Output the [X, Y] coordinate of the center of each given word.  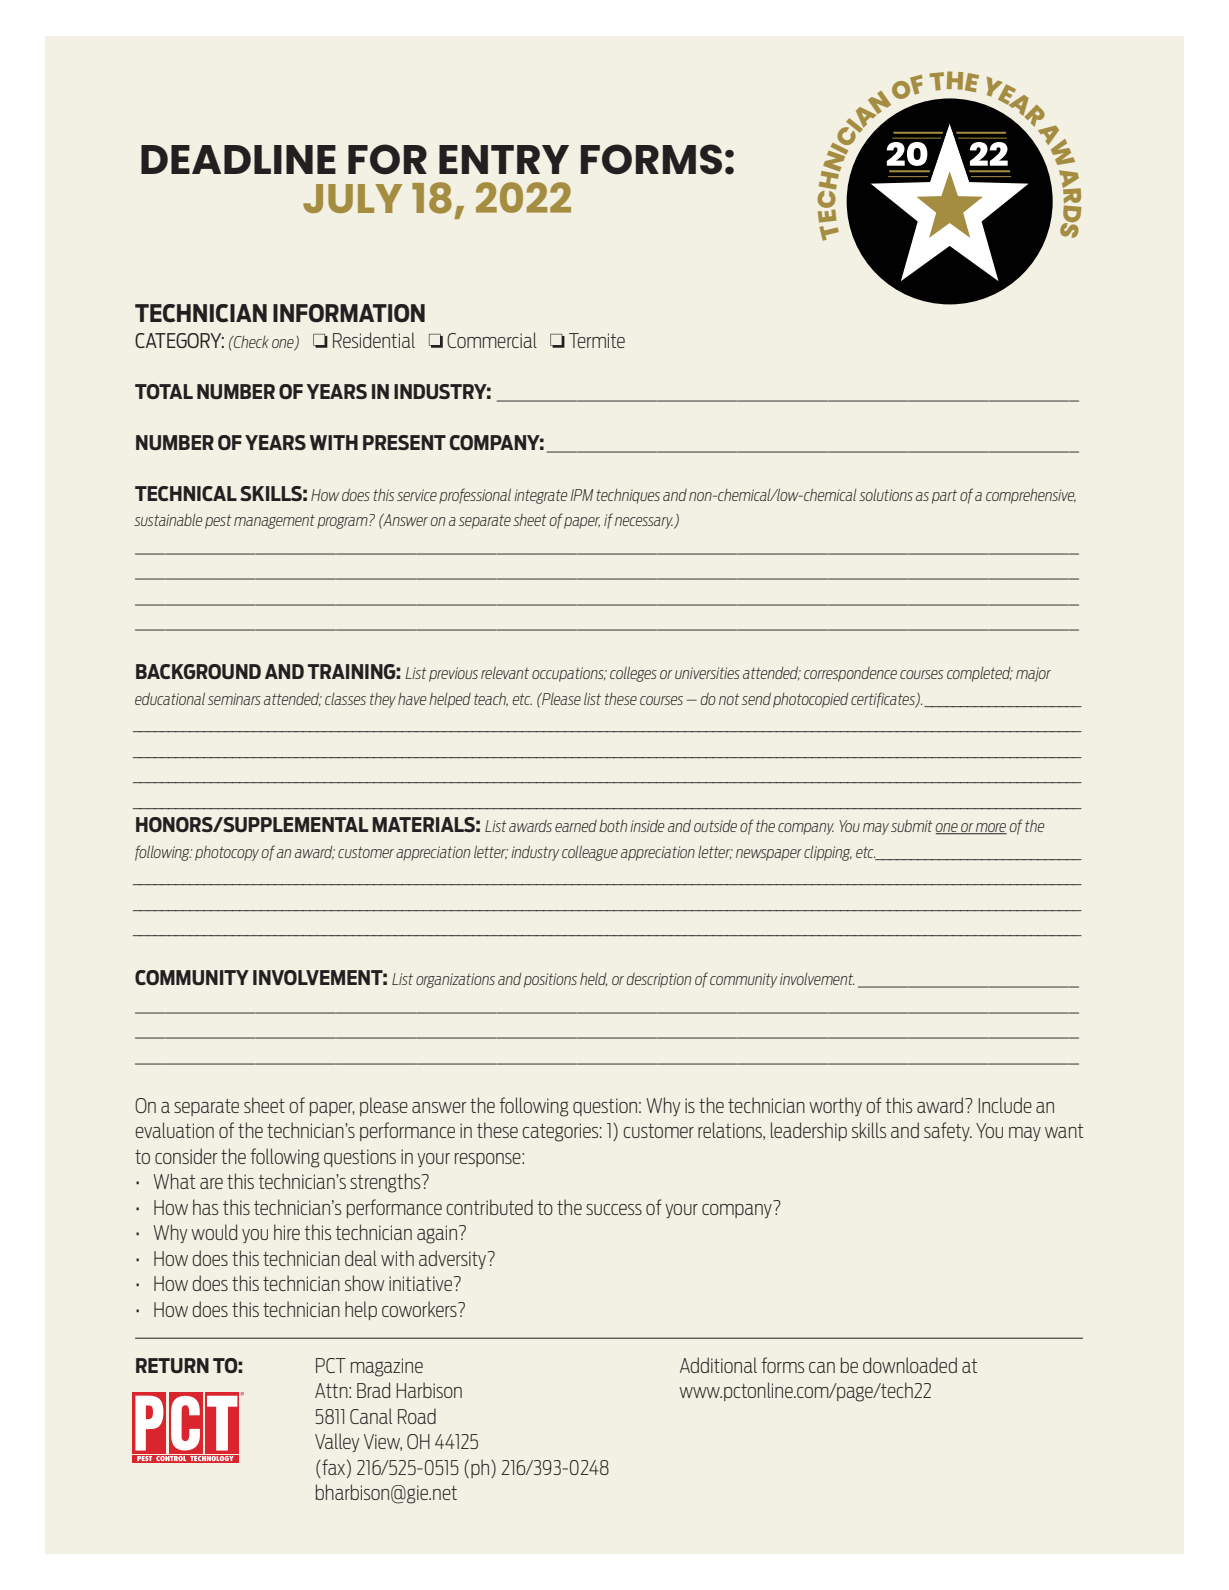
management [274, 521]
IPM [582, 495]
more [990, 829]
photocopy [227, 853]
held [593, 979]
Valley [337, 1442]
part [944, 497]
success [614, 1209]
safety [948, 1131]
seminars [234, 699]
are [211, 1183]
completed [980, 674]
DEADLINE [238, 159]
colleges [633, 674]
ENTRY [504, 159]
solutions [886, 495]
